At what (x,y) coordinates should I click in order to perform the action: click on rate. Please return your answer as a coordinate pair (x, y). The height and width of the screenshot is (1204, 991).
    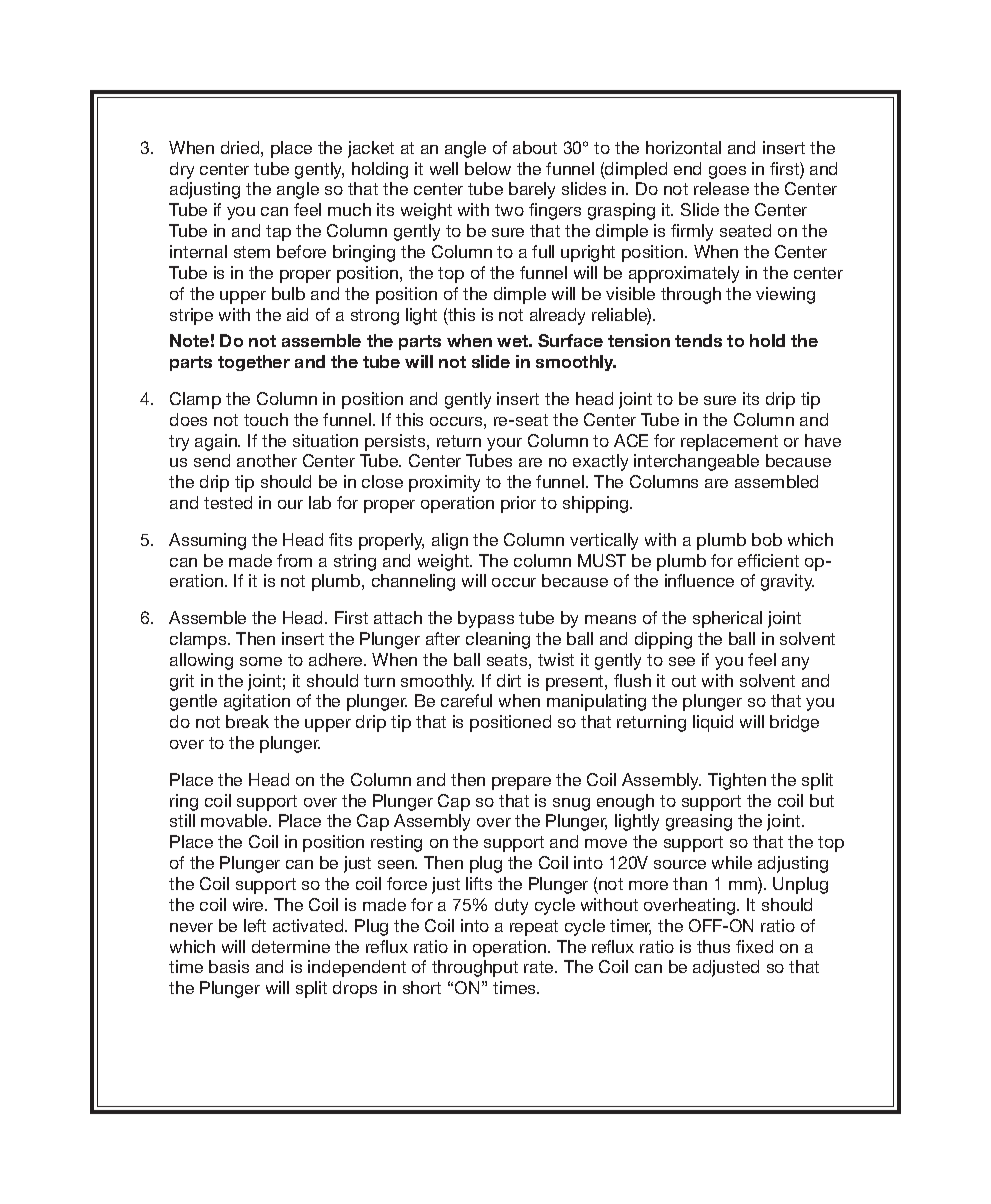
    Looking at the image, I should click on (540, 967).
